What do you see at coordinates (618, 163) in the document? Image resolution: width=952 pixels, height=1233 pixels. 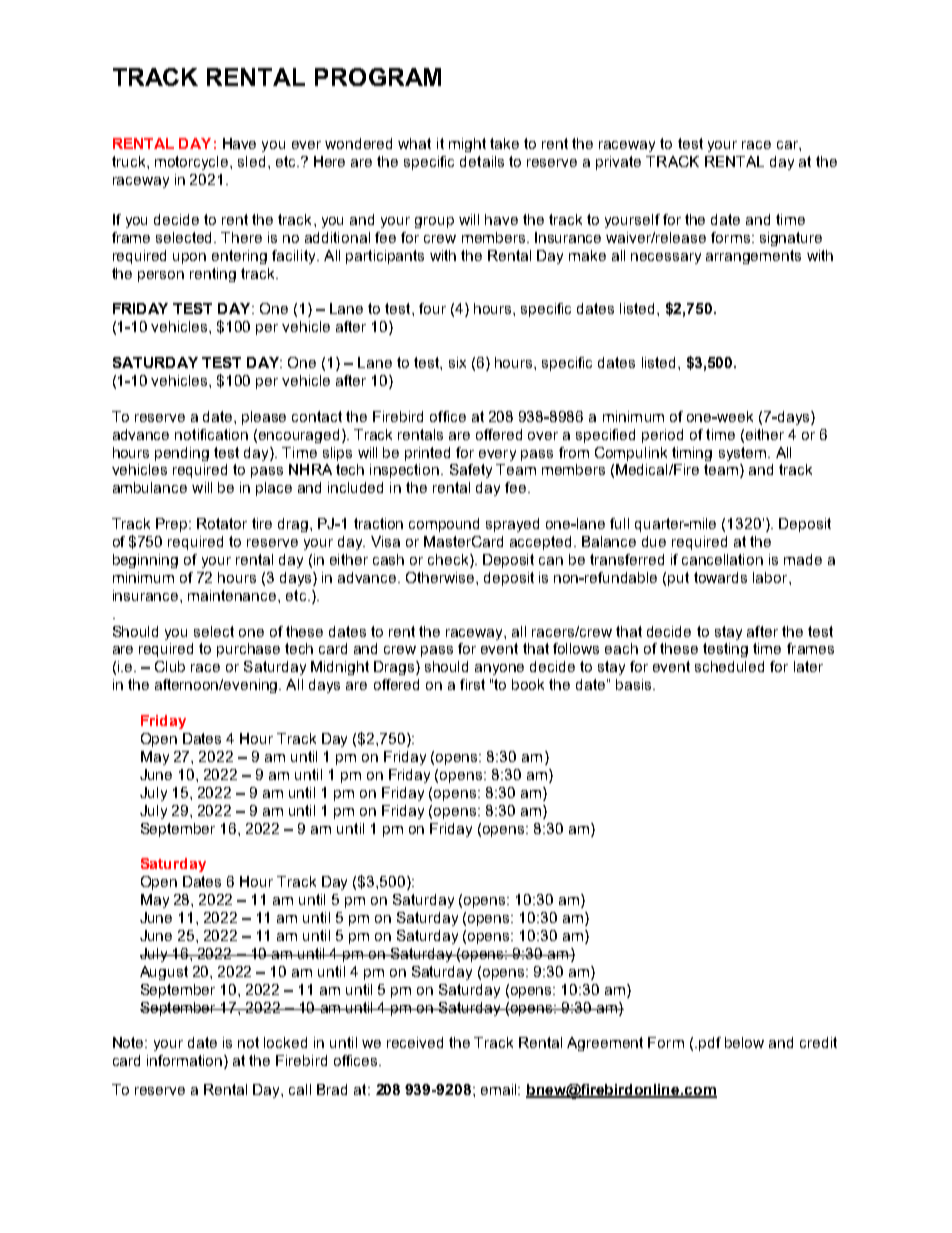 I see `private` at bounding box center [618, 163].
